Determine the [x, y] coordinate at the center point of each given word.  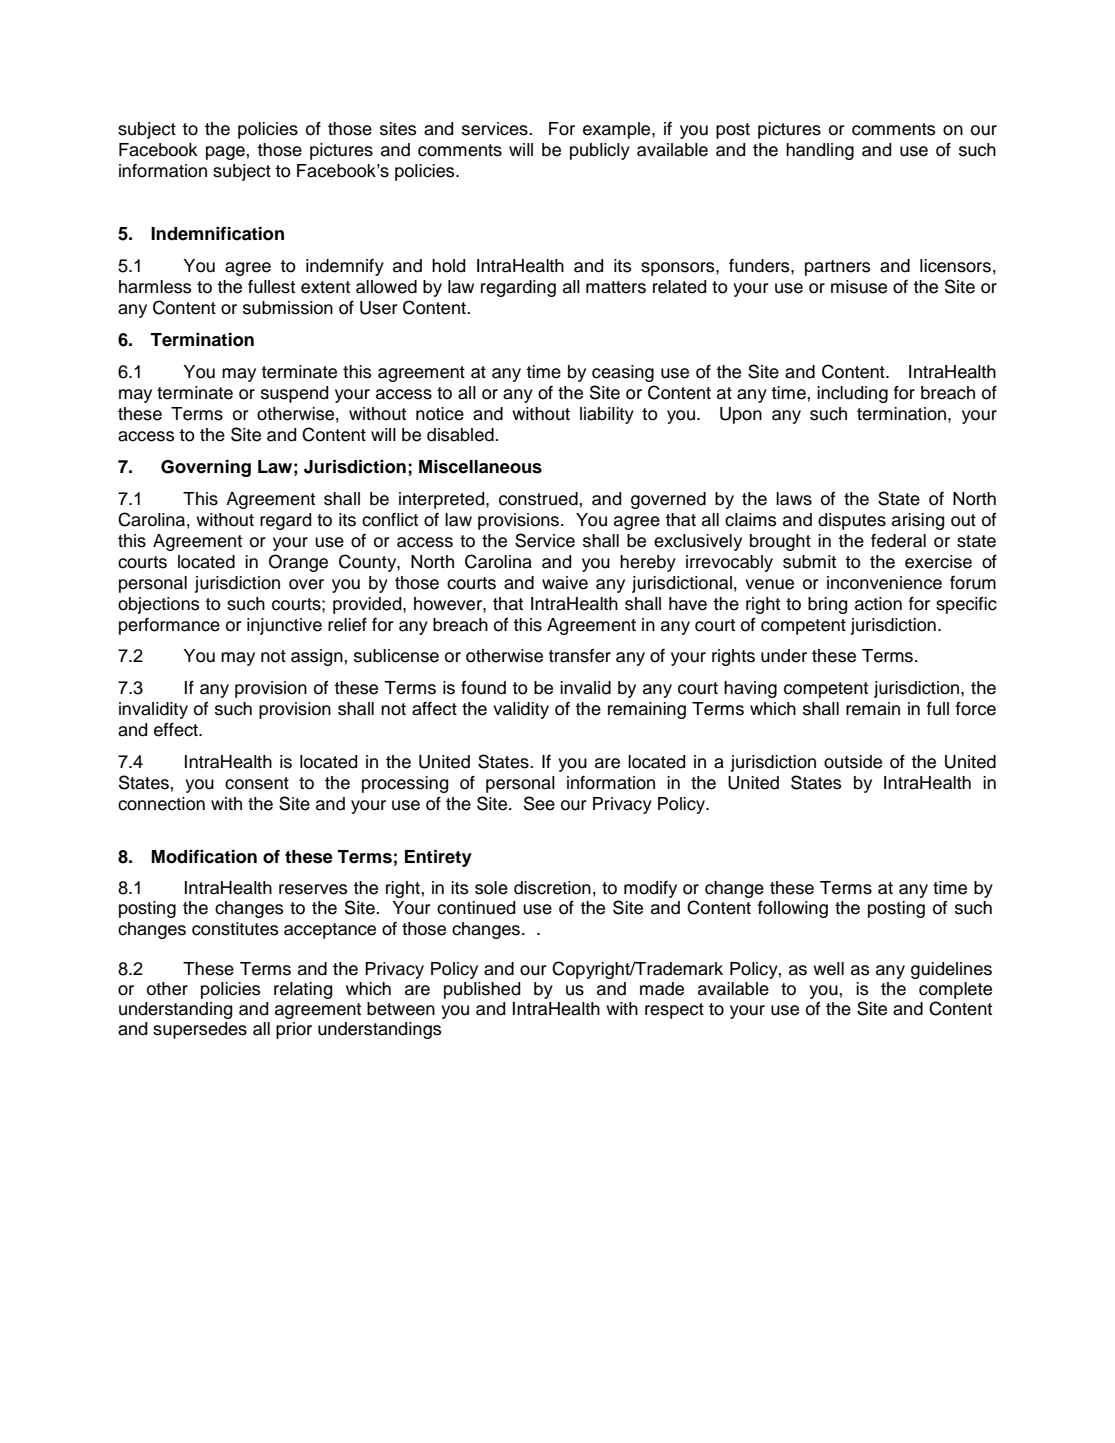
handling [820, 151]
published [482, 990]
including [852, 394]
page [225, 153]
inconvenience [884, 583]
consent [257, 783]
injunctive [284, 626]
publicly [600, 151]
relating [303, 990]
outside [853, 762]
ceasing [623, 373]
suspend [294, 394]
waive [565, 583]
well [828, 969]
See [539, 803]
